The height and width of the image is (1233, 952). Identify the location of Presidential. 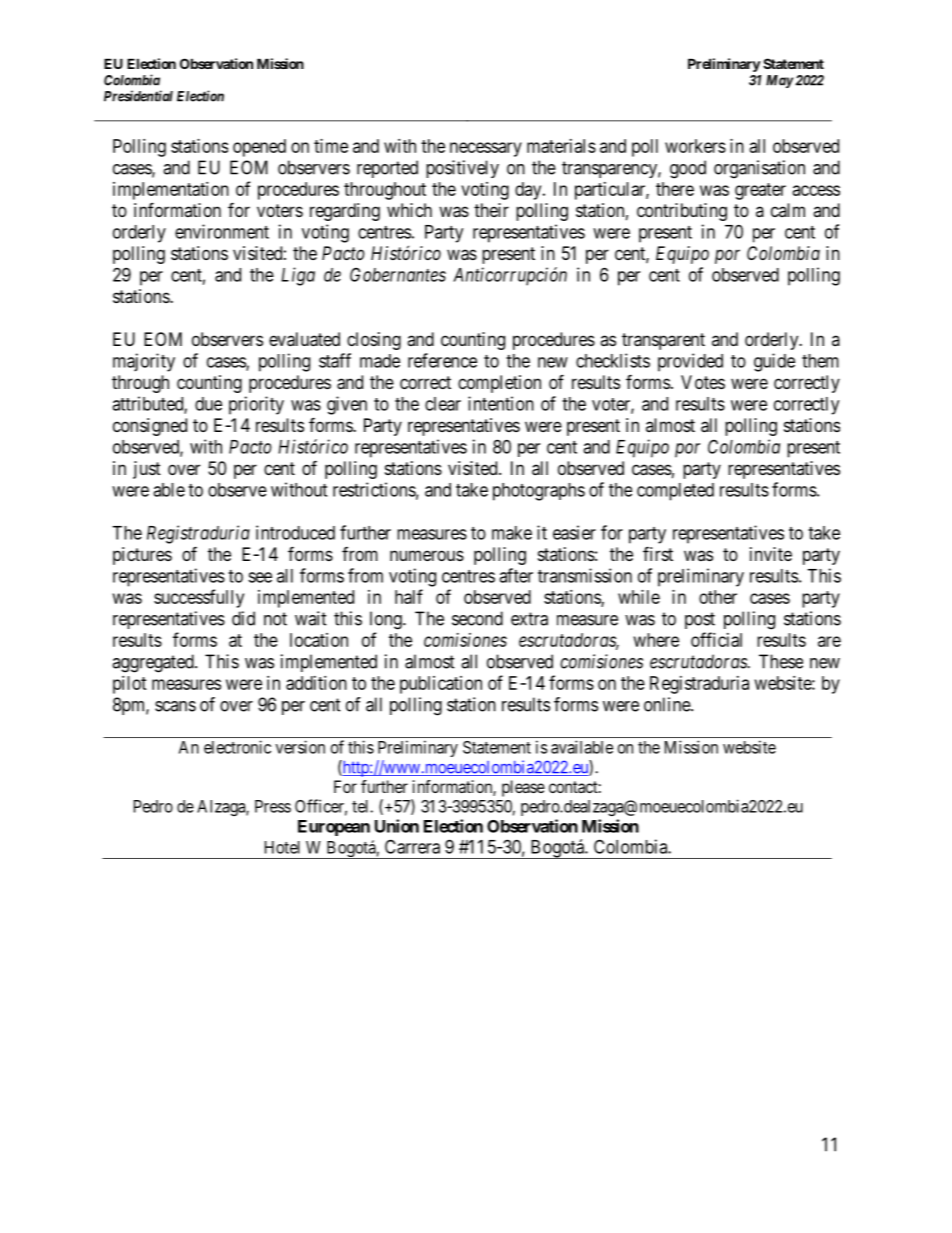
(138, 96).
